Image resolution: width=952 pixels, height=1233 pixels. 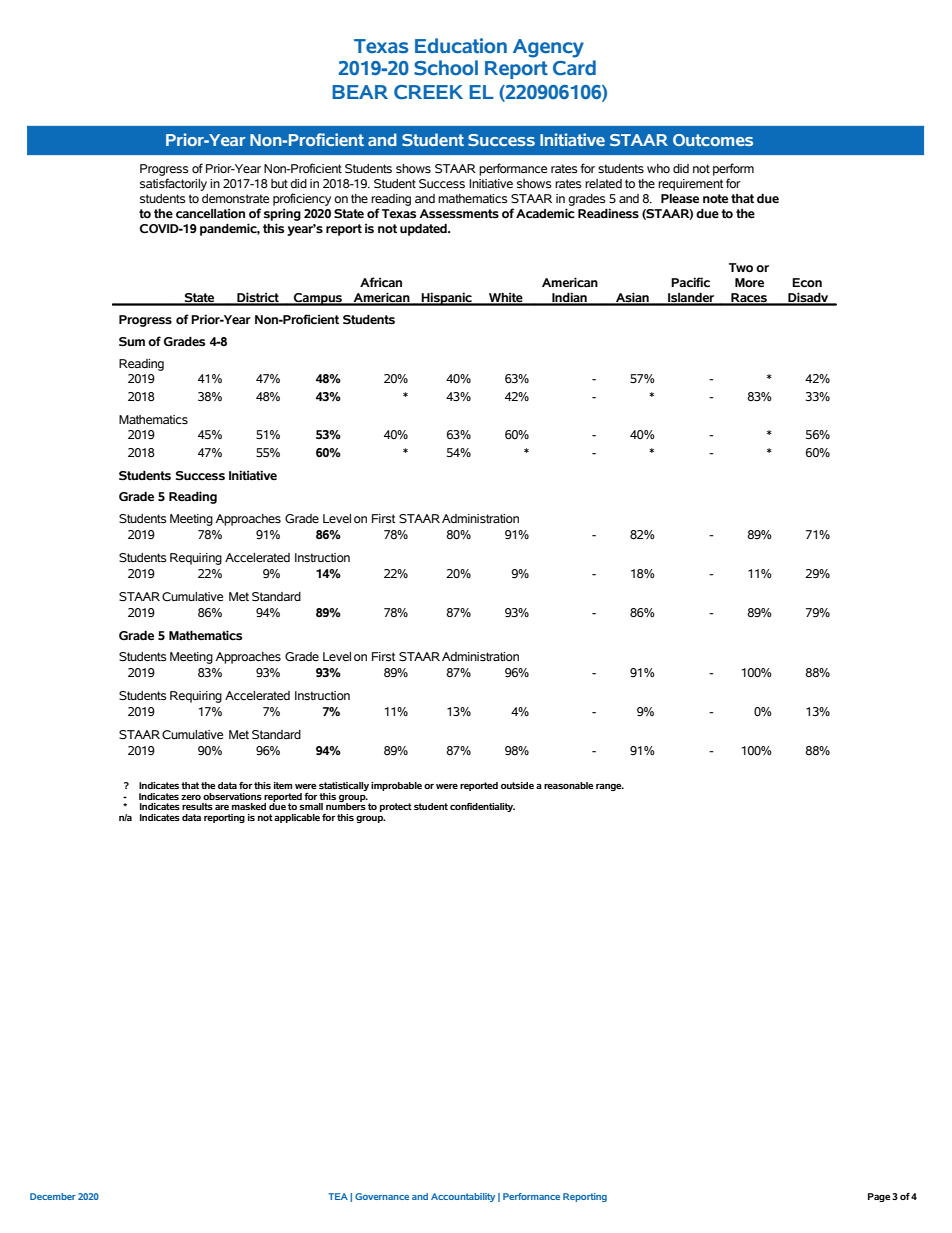 I want to click on satisfactorily, so click(x=173, y=184).
